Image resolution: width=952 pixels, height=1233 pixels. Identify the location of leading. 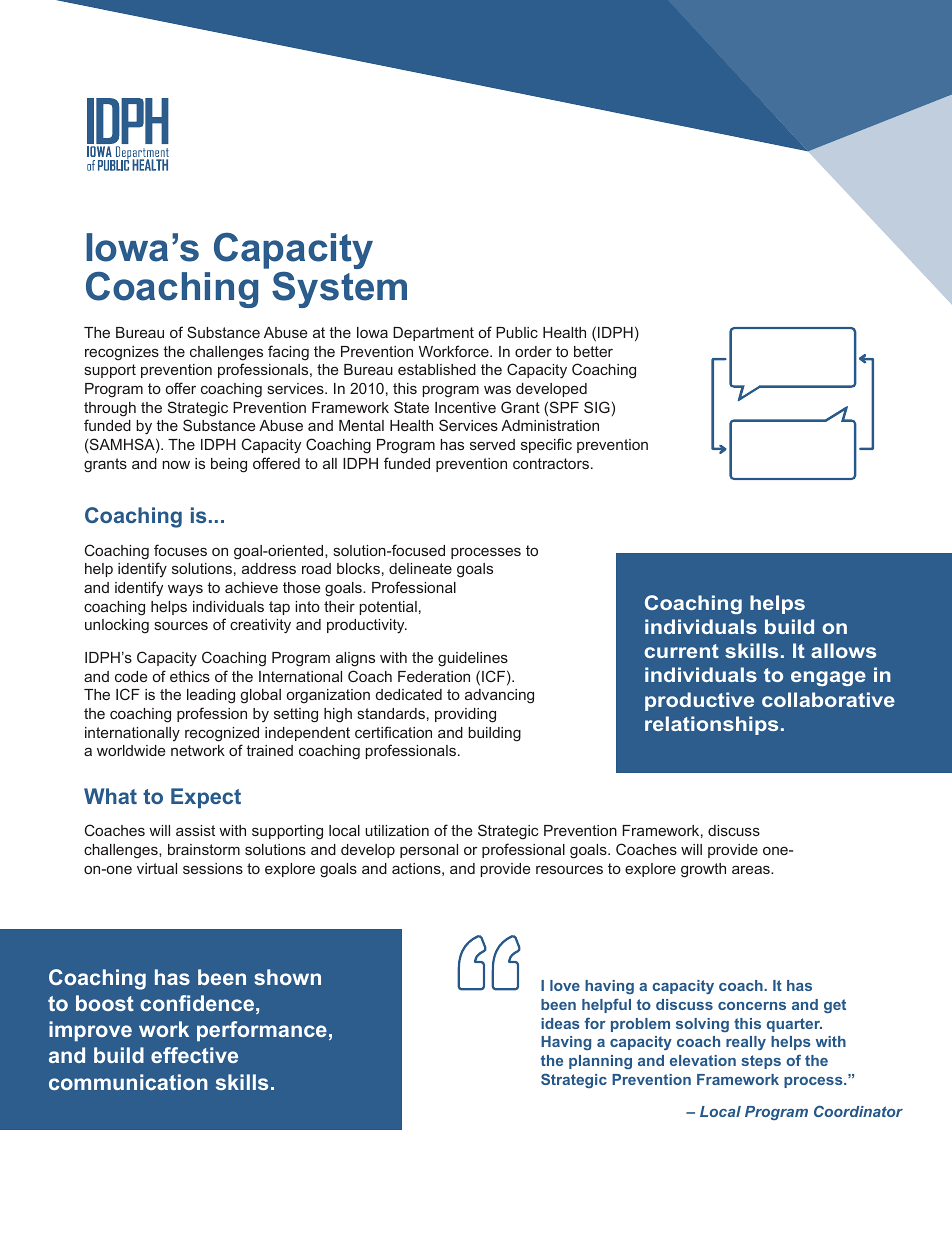
(211, 696).
